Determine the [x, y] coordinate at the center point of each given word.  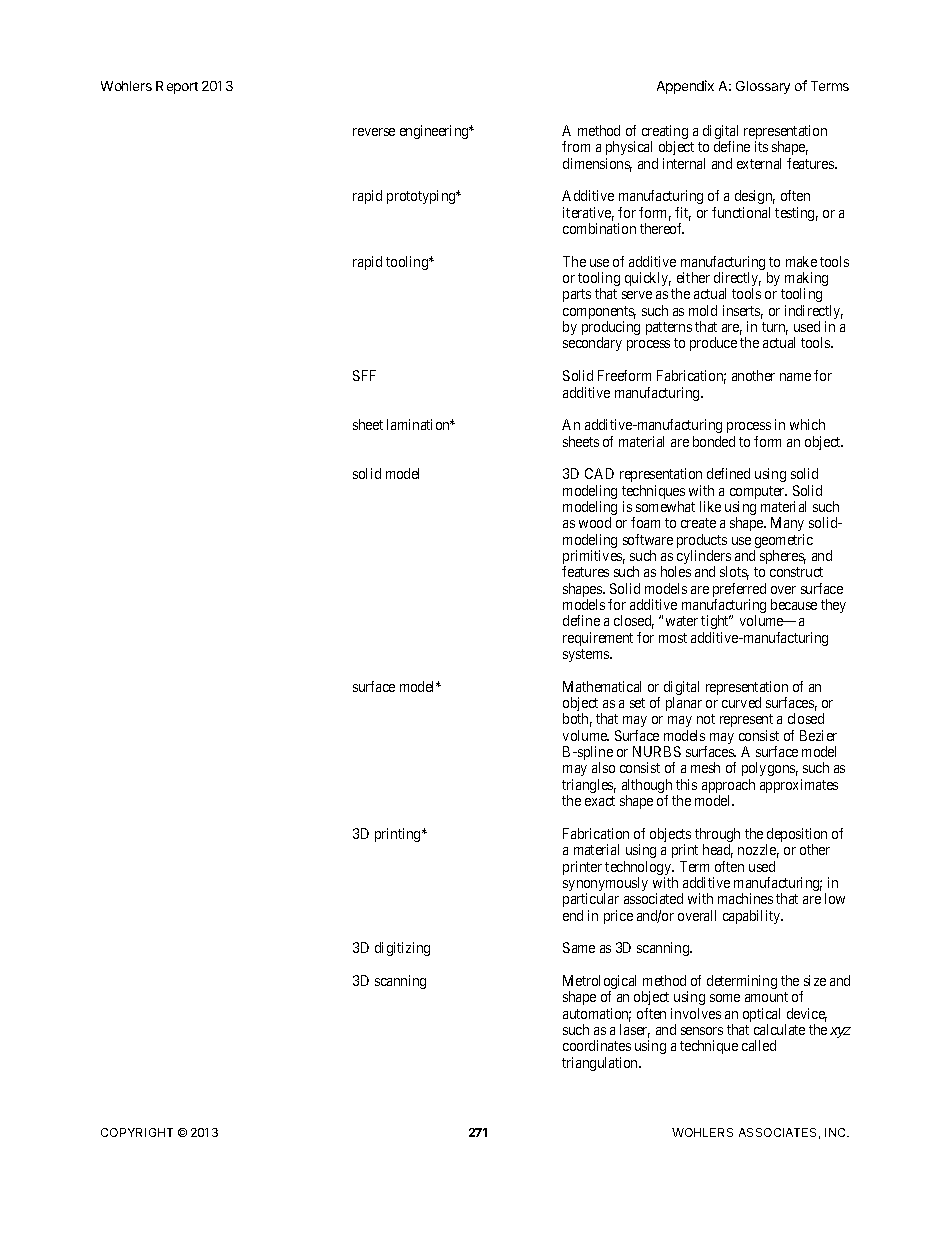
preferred [739, 591]
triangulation [601, 1064]
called [759, 1045]
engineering [435, 132]
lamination [419, 424]
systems [587, 655]
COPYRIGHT [137, 1132]
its [761, 146]
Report [177, 87]
